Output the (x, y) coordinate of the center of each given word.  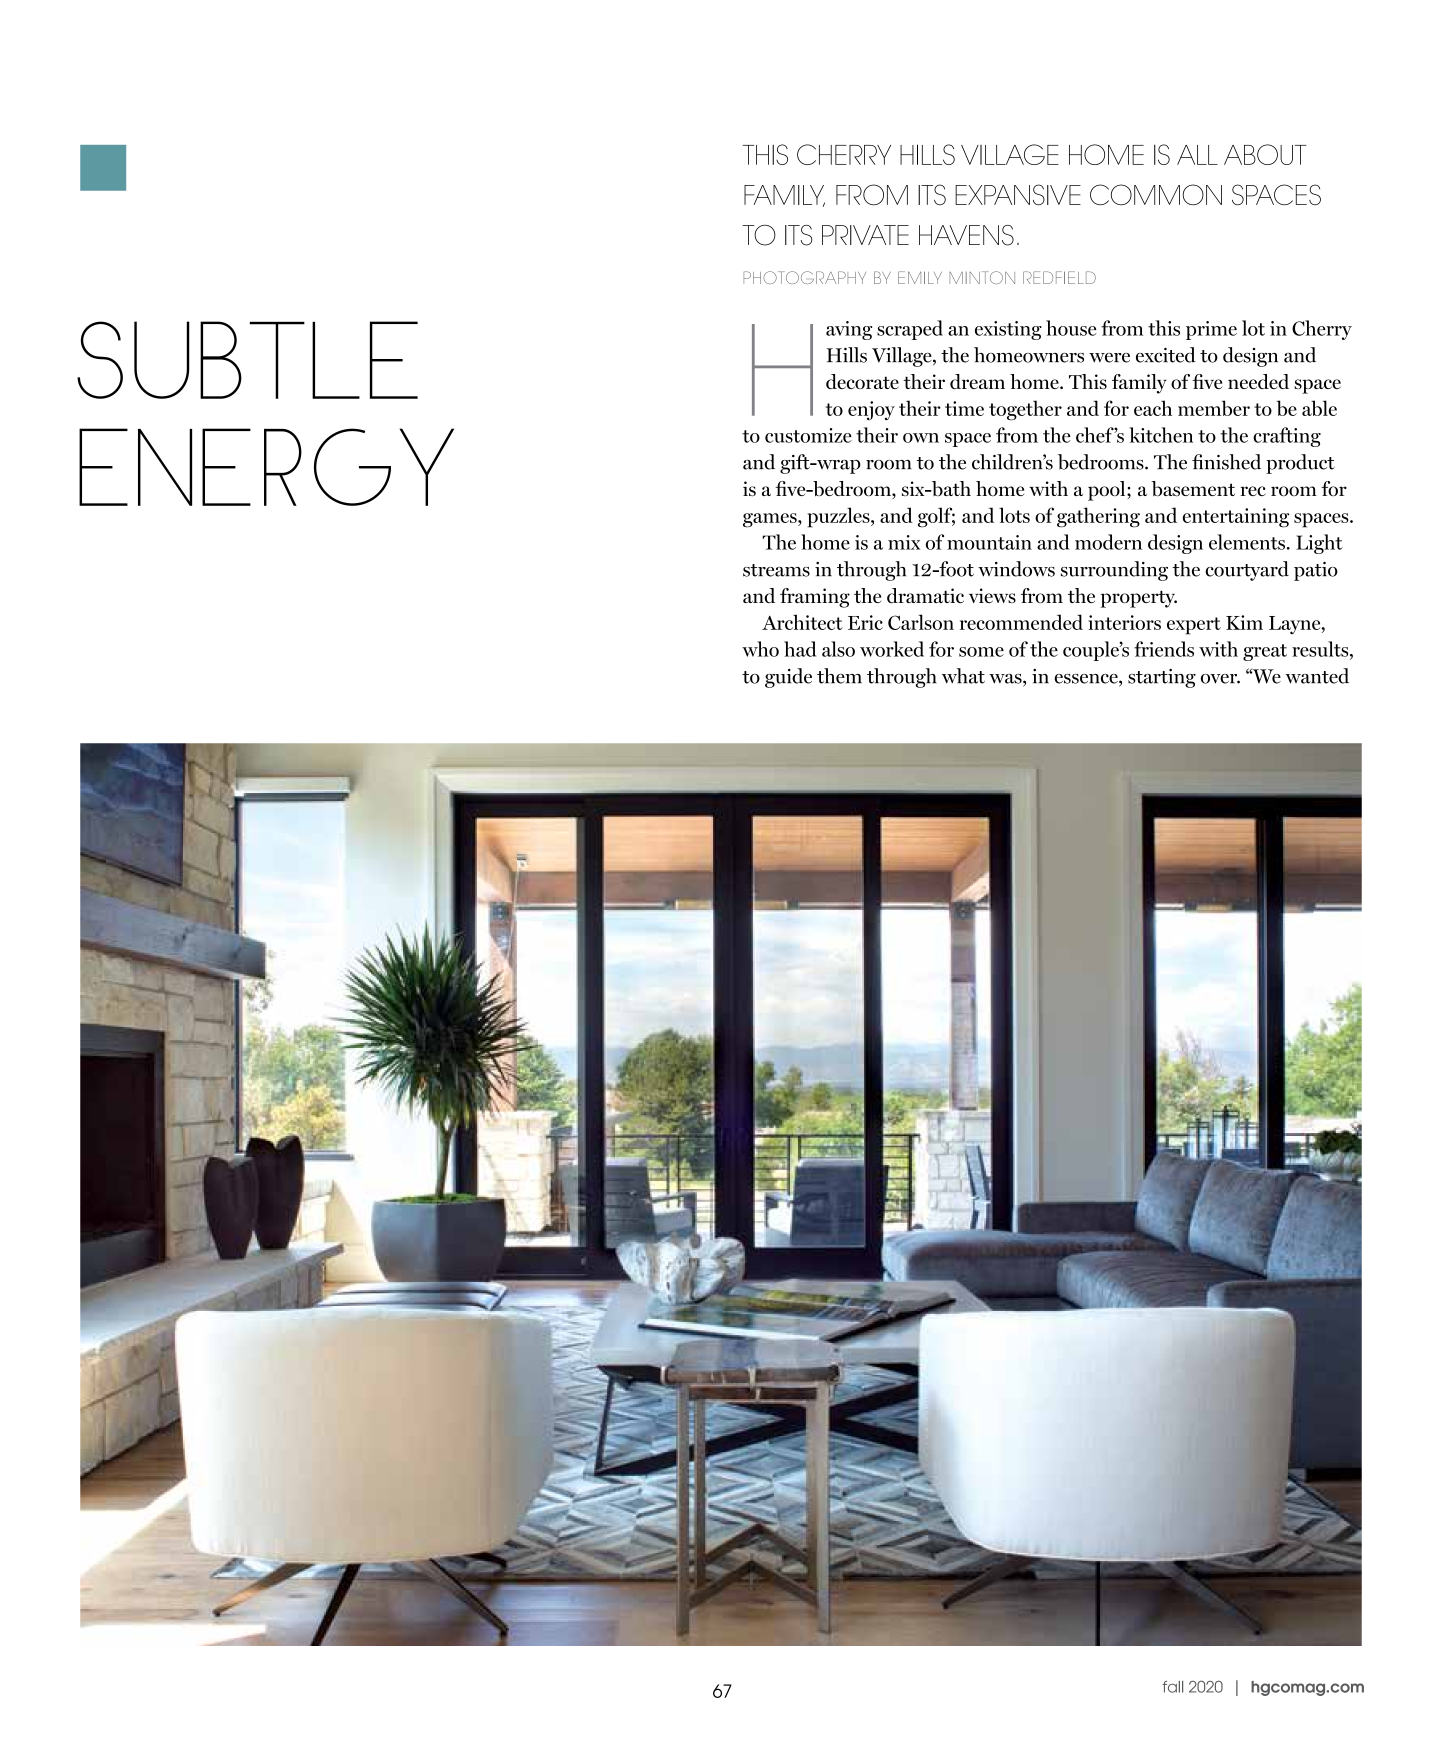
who (760, 649)
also (838, 649)
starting (1162, 678)
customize (808, 435)
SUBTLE (247, 360)
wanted (1317, 676)
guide (788, 678)
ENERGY (266, 467)
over (1220, 679)
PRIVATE (865, 235)
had (800, 649)
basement (1193, 489)
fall (1172, 1687)
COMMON (1156, 194)
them (839, 676)
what (963, 676)
